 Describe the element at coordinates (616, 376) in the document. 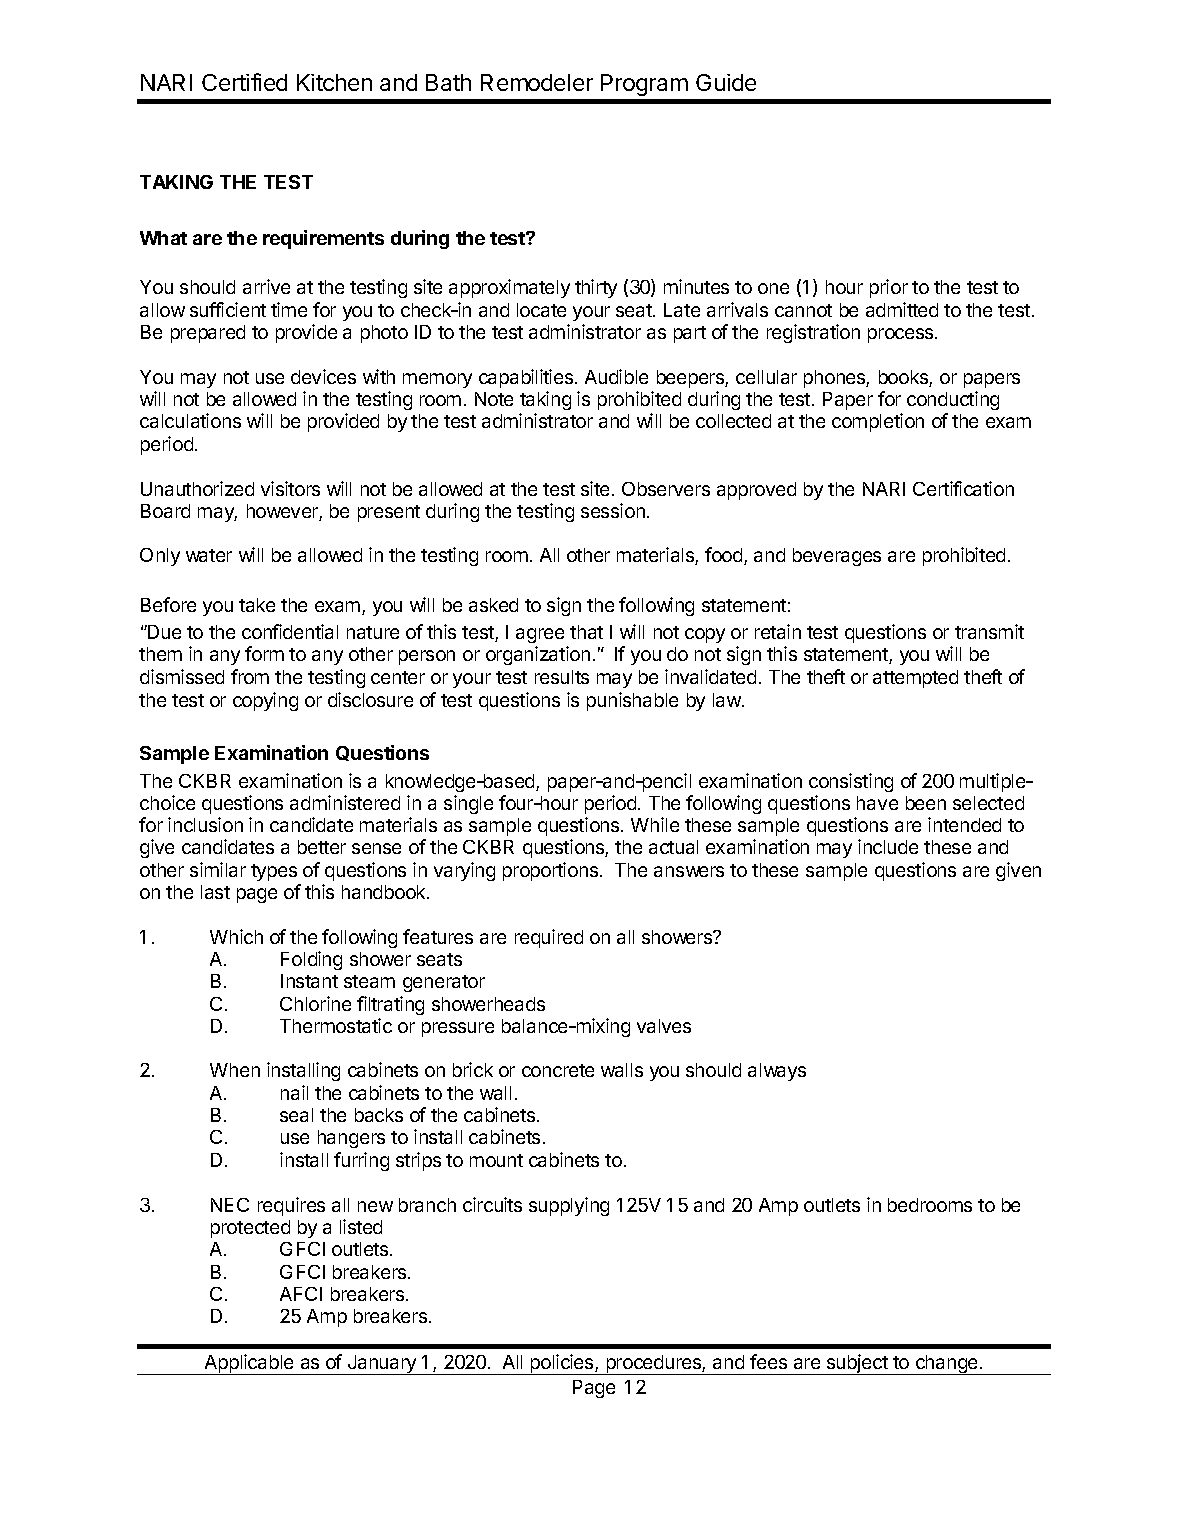

I see `Audible` at that location.
